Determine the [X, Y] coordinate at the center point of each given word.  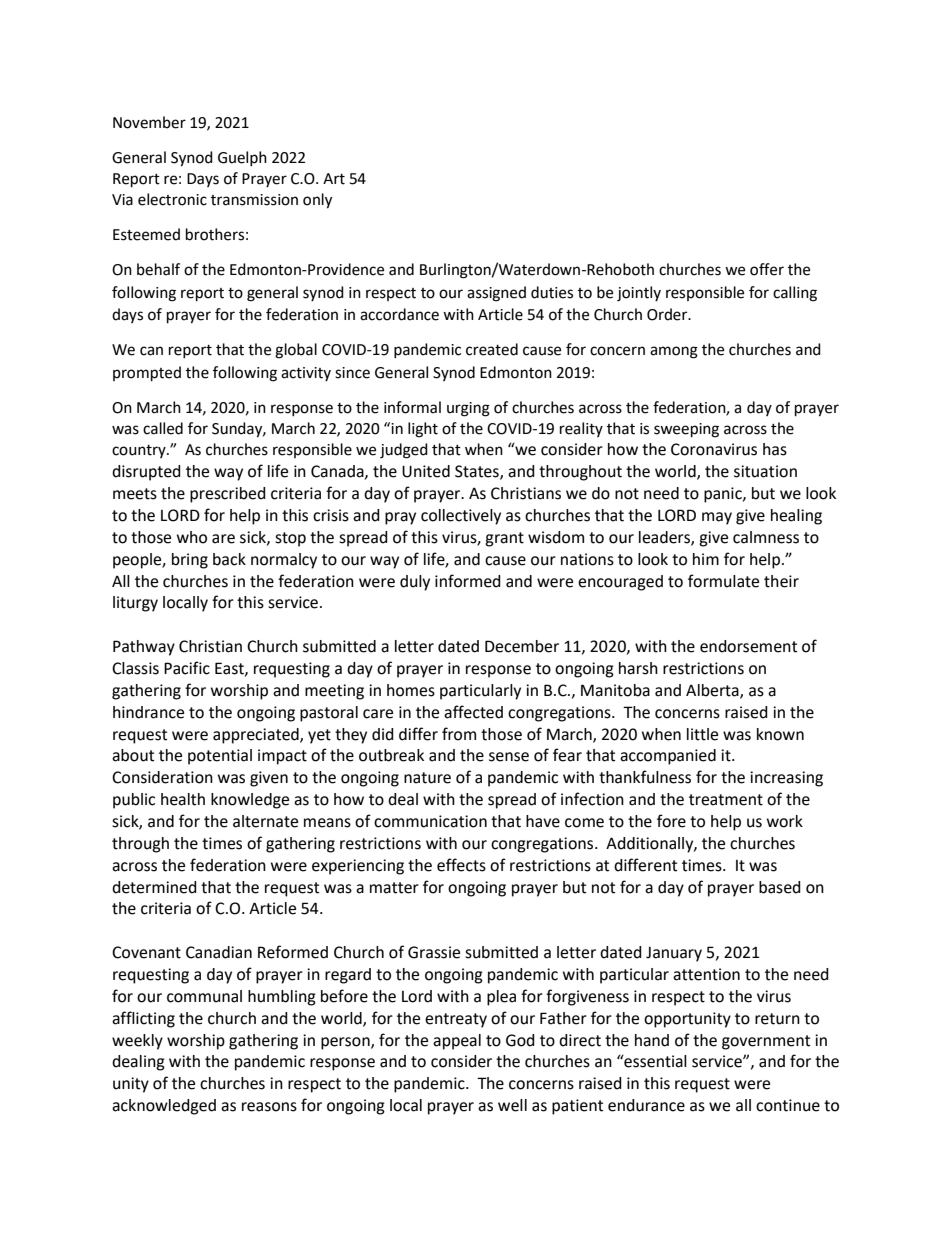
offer [767, 269]
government [766, 1042]
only [317, 201]
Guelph [242, 158]
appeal [457, 1042]
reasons [269, 1107]
